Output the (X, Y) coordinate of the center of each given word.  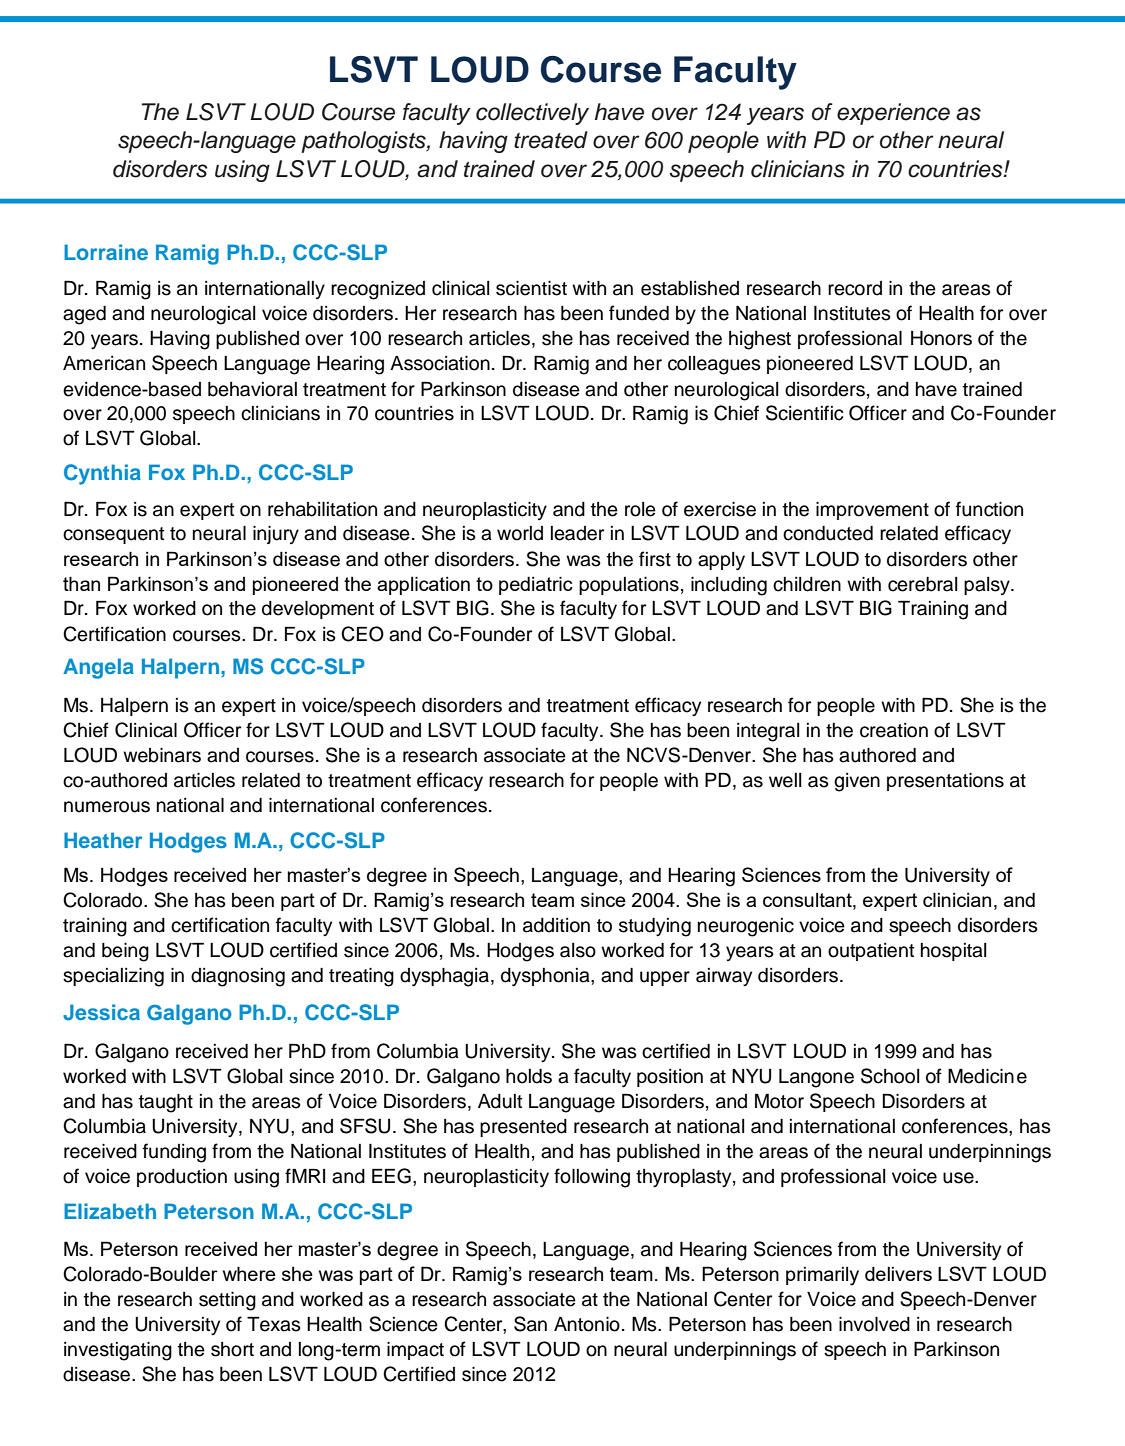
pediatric (536, 585)
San (530, 1324)
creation (894, 730)
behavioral (252, 389)
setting (227, 1301)
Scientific (805, 413)
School (890, 1076)
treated (551, 140)
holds (529, 1076)
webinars (162, 755)
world (520, 533)
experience (893, 114)
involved (874, 1324)
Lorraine (106, 252)
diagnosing (238, 977)
